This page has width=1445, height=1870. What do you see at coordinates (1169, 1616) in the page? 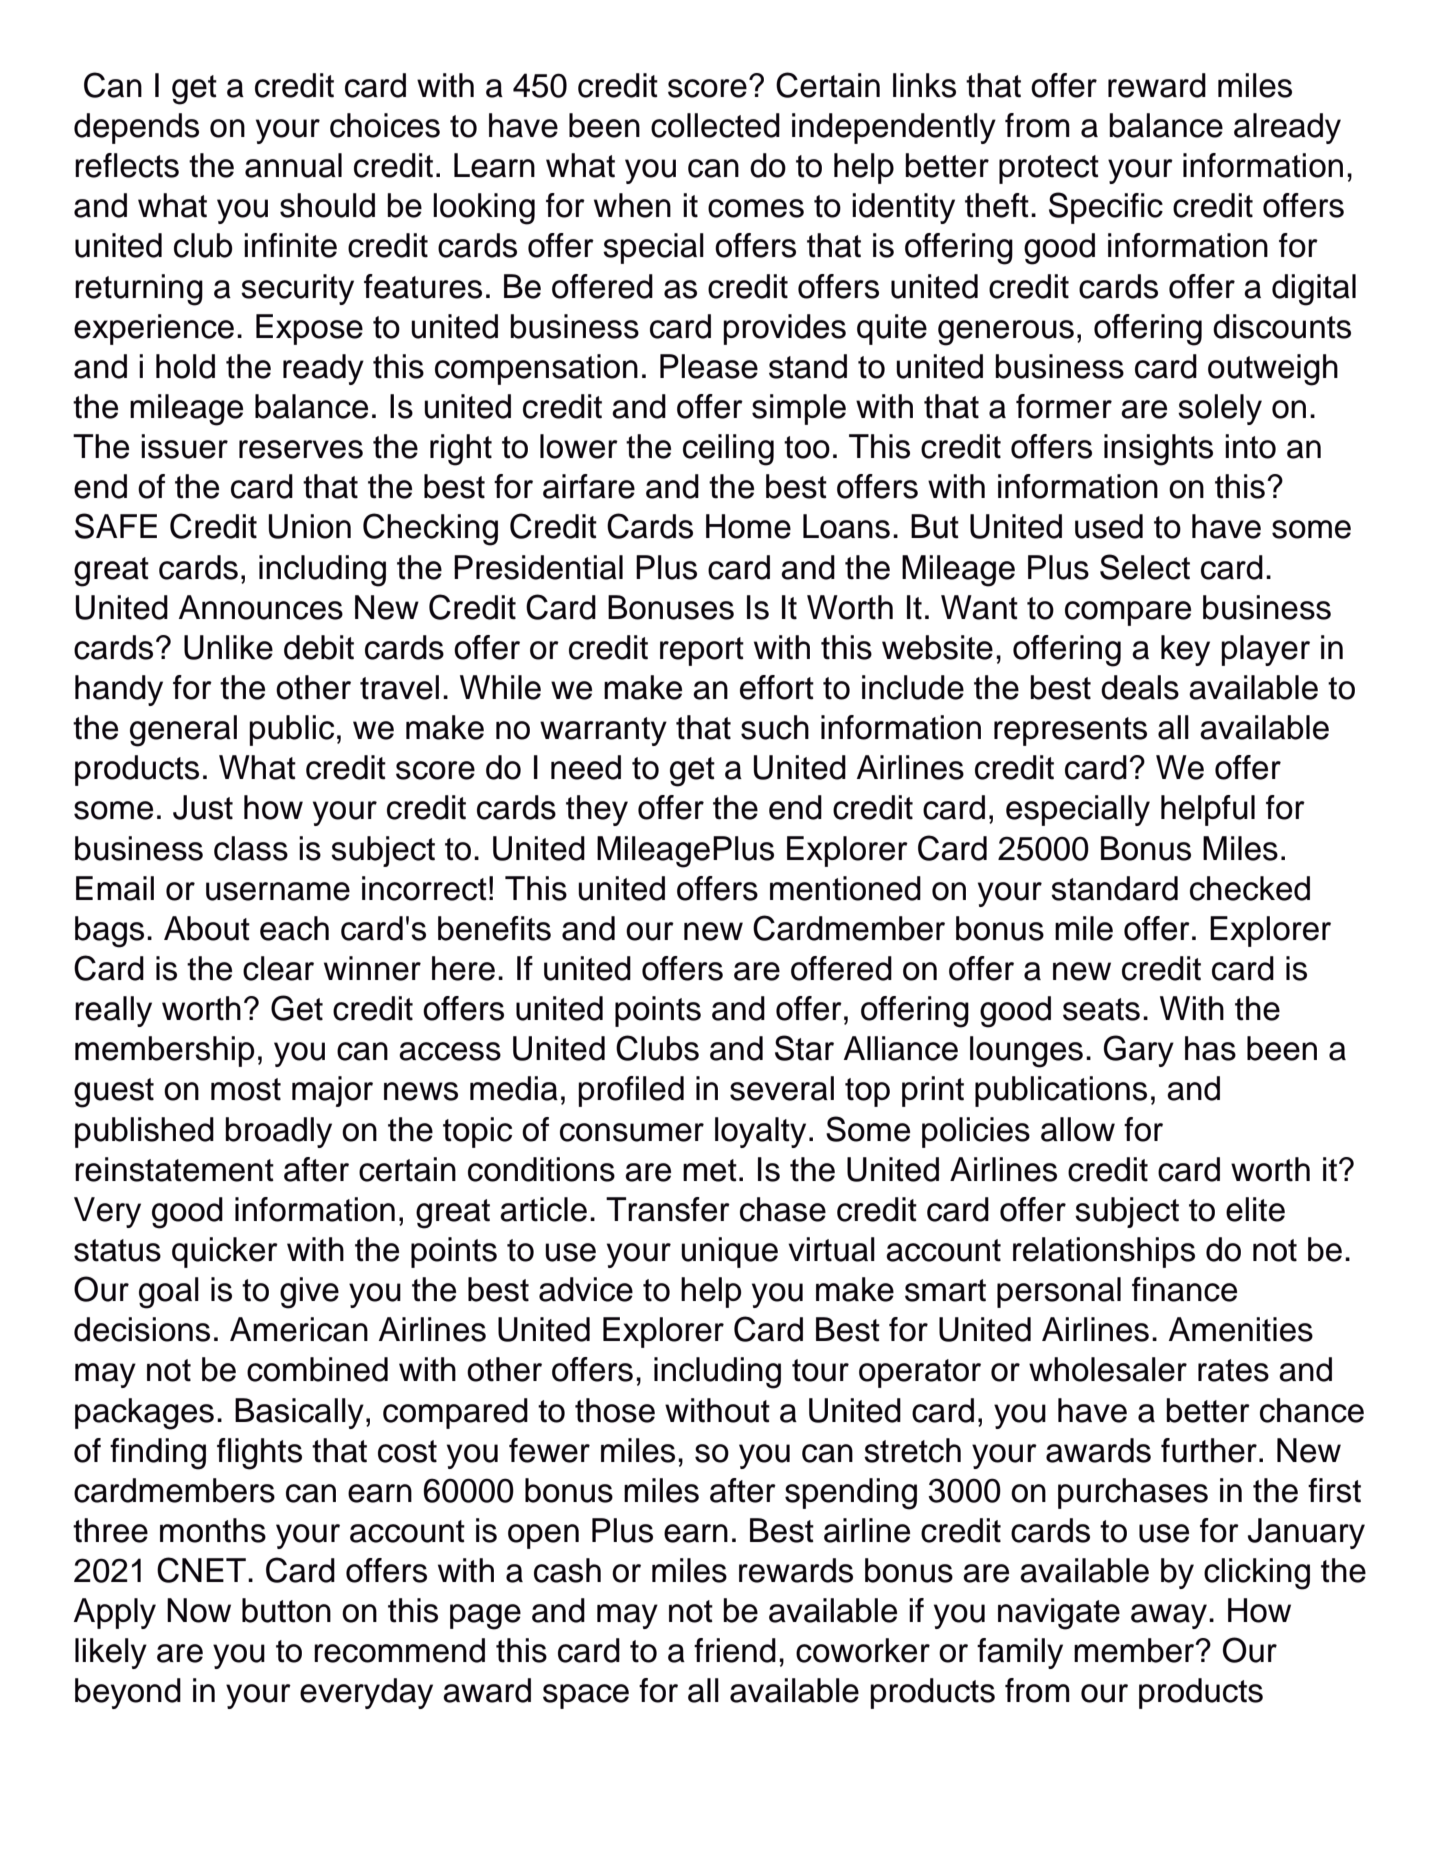
I see `away` at bounding box center [1169, 1616].
